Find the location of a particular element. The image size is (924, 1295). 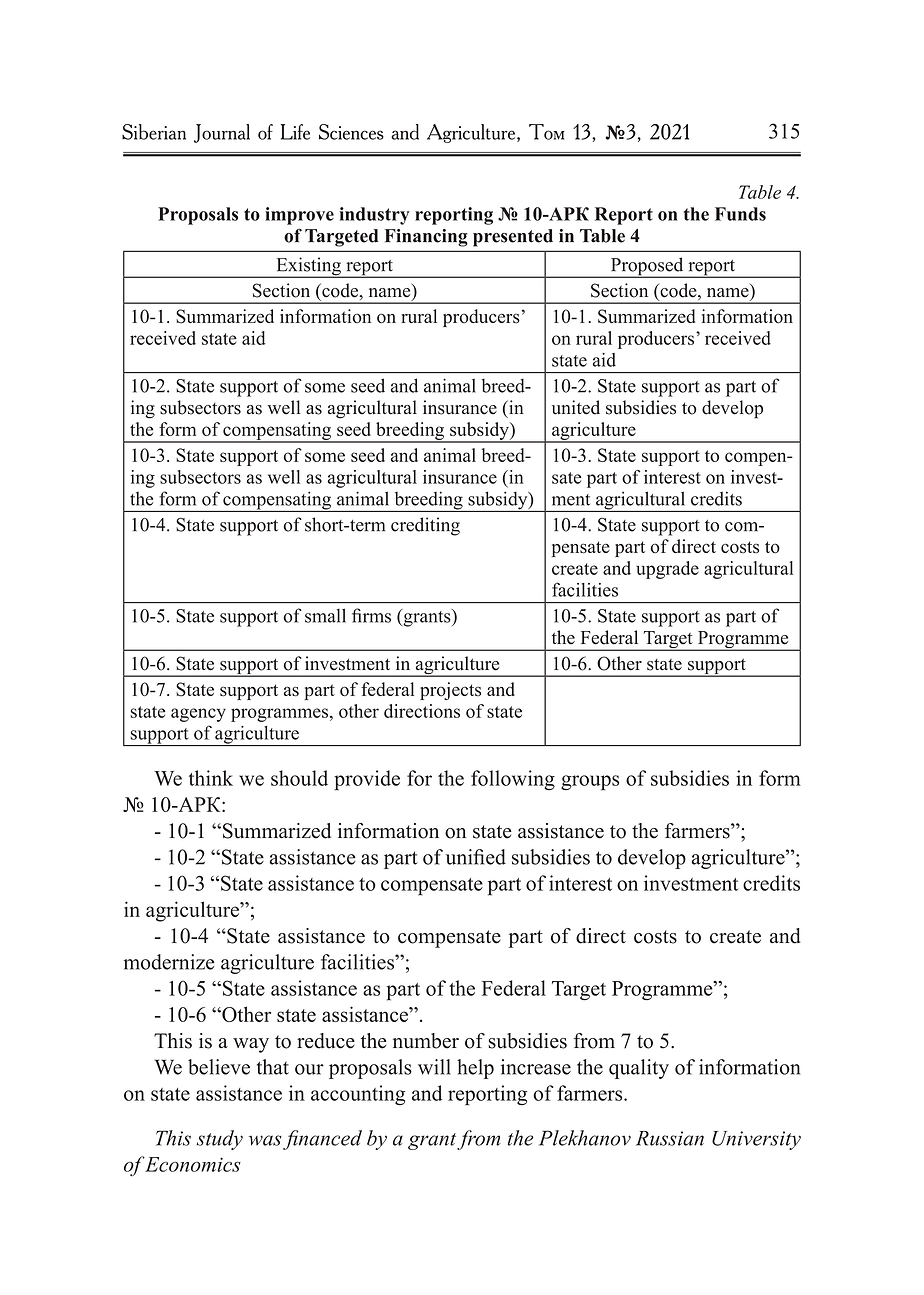

Journal is located at coordinates (222, 133).
